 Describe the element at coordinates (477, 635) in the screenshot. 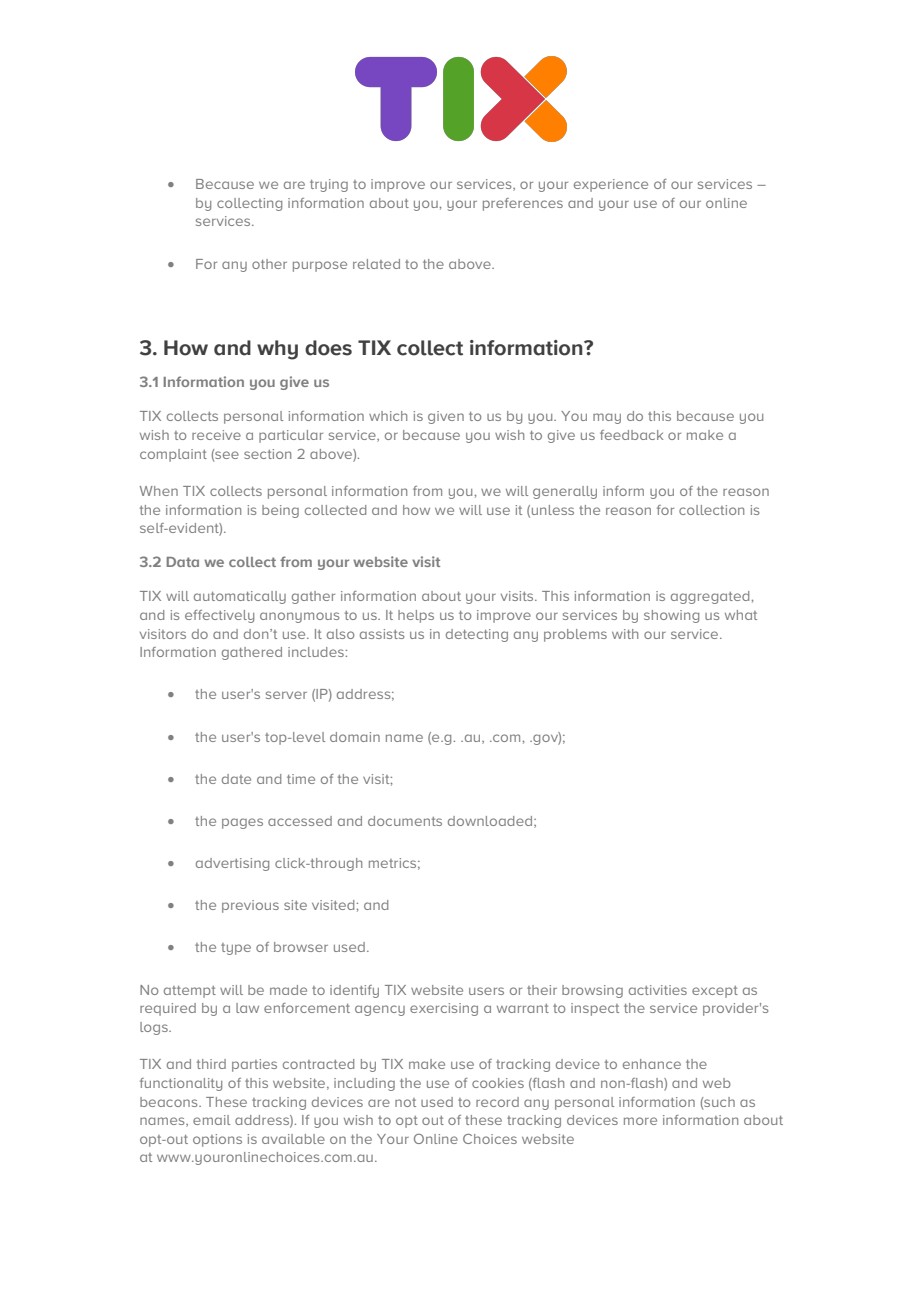

I see `detecting` at that location.
